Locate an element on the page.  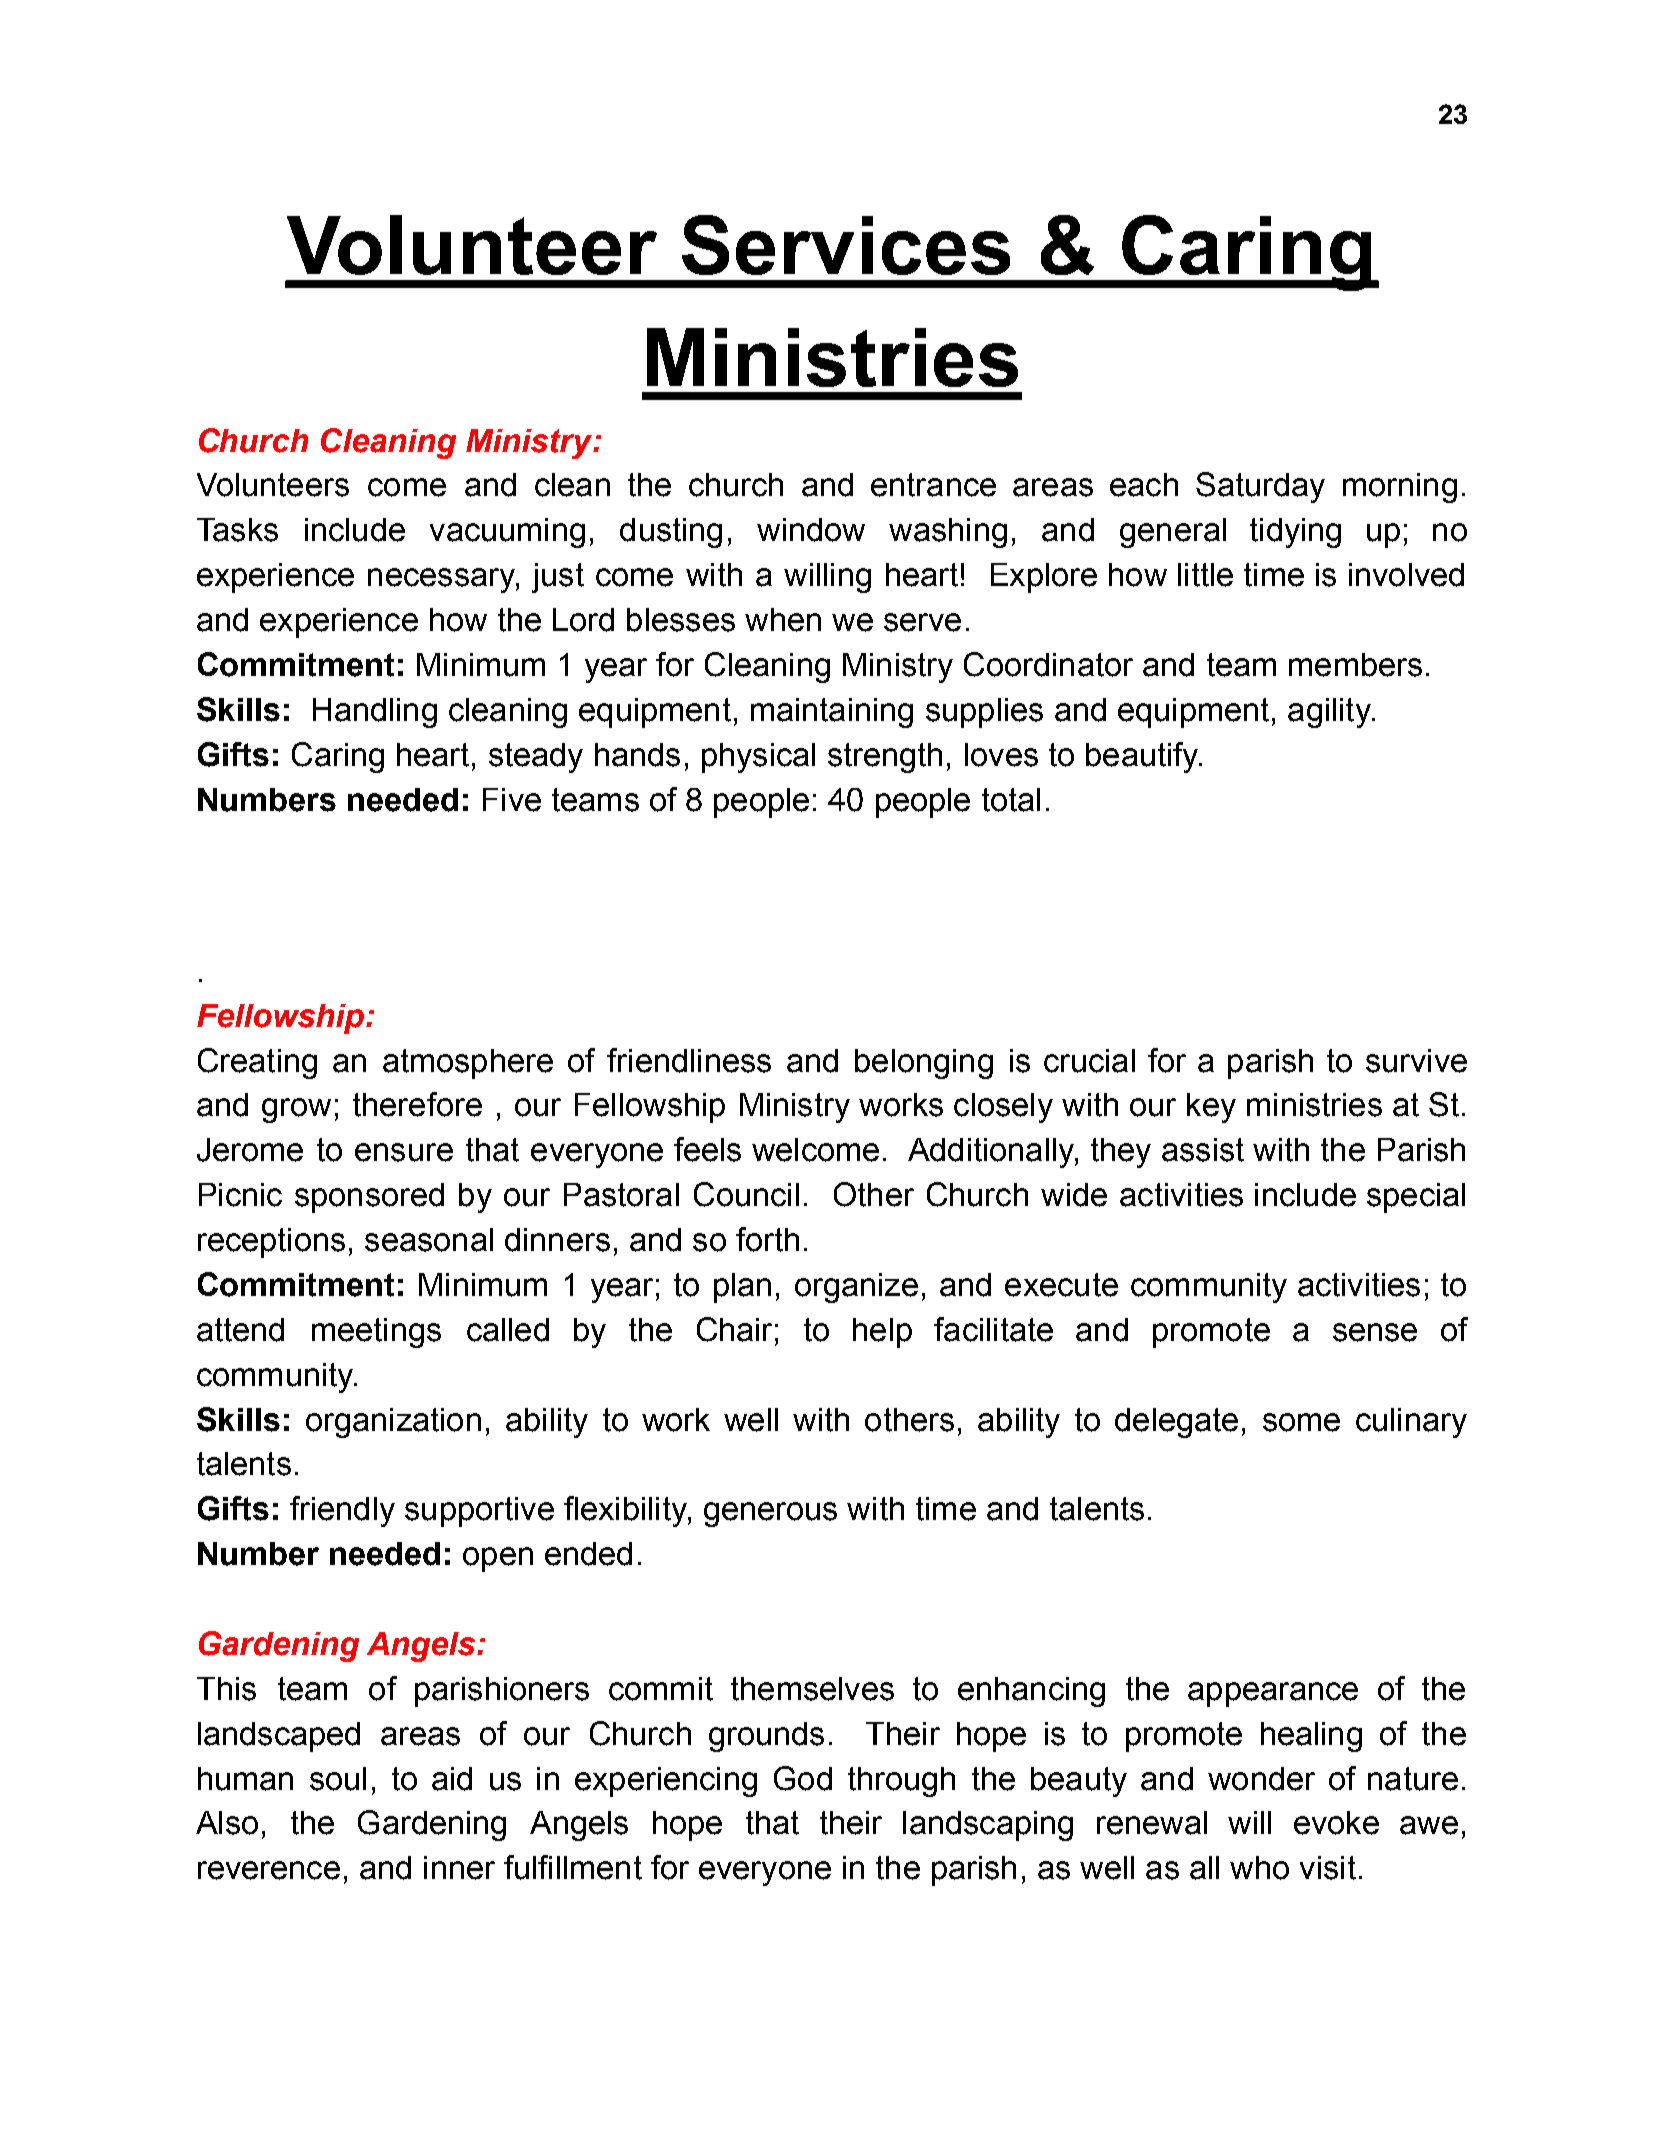
God is located at coordinates (803, 1778).
